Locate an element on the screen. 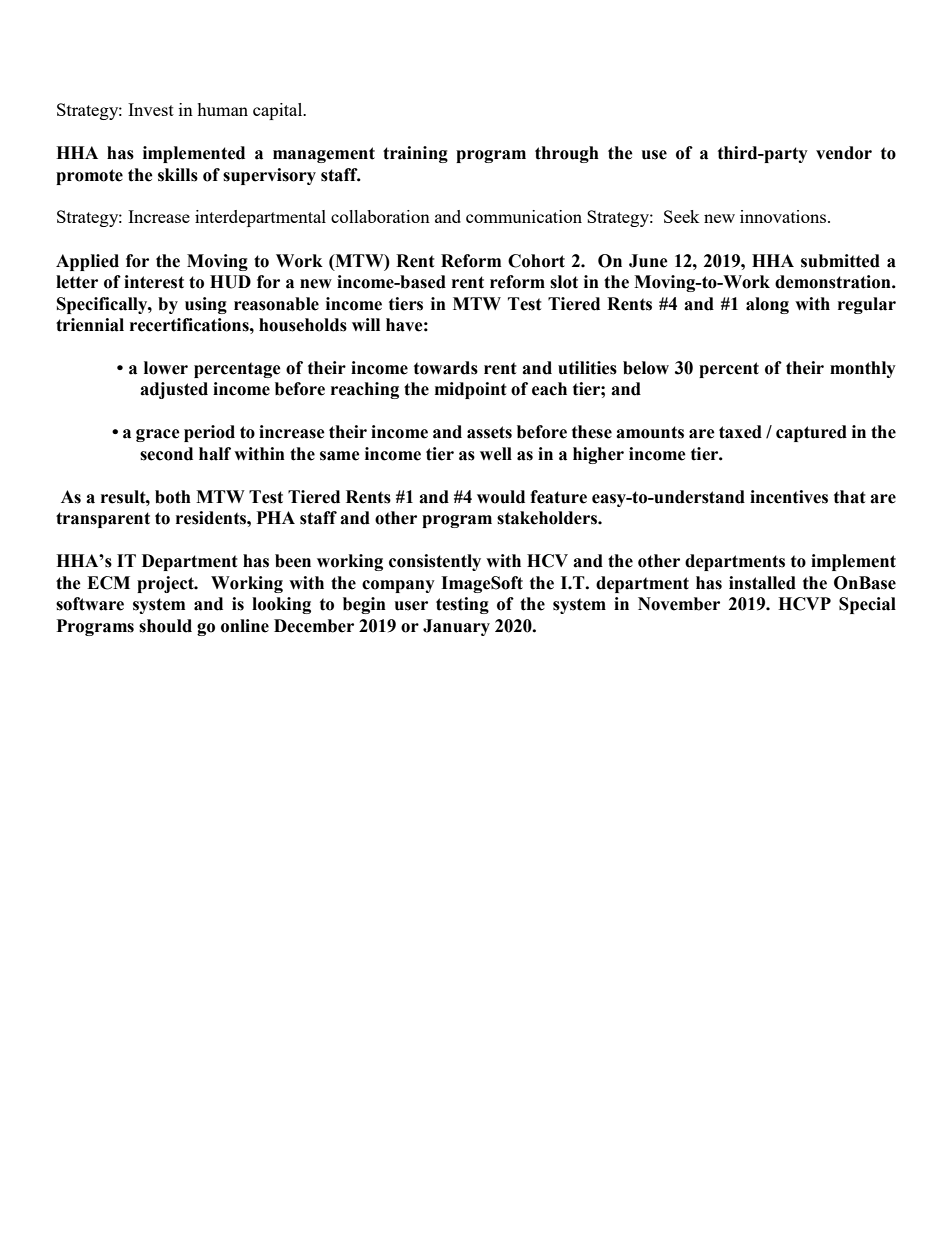 This screenshot has height=1233, width=952. training is located at coordinates (415, 154).
